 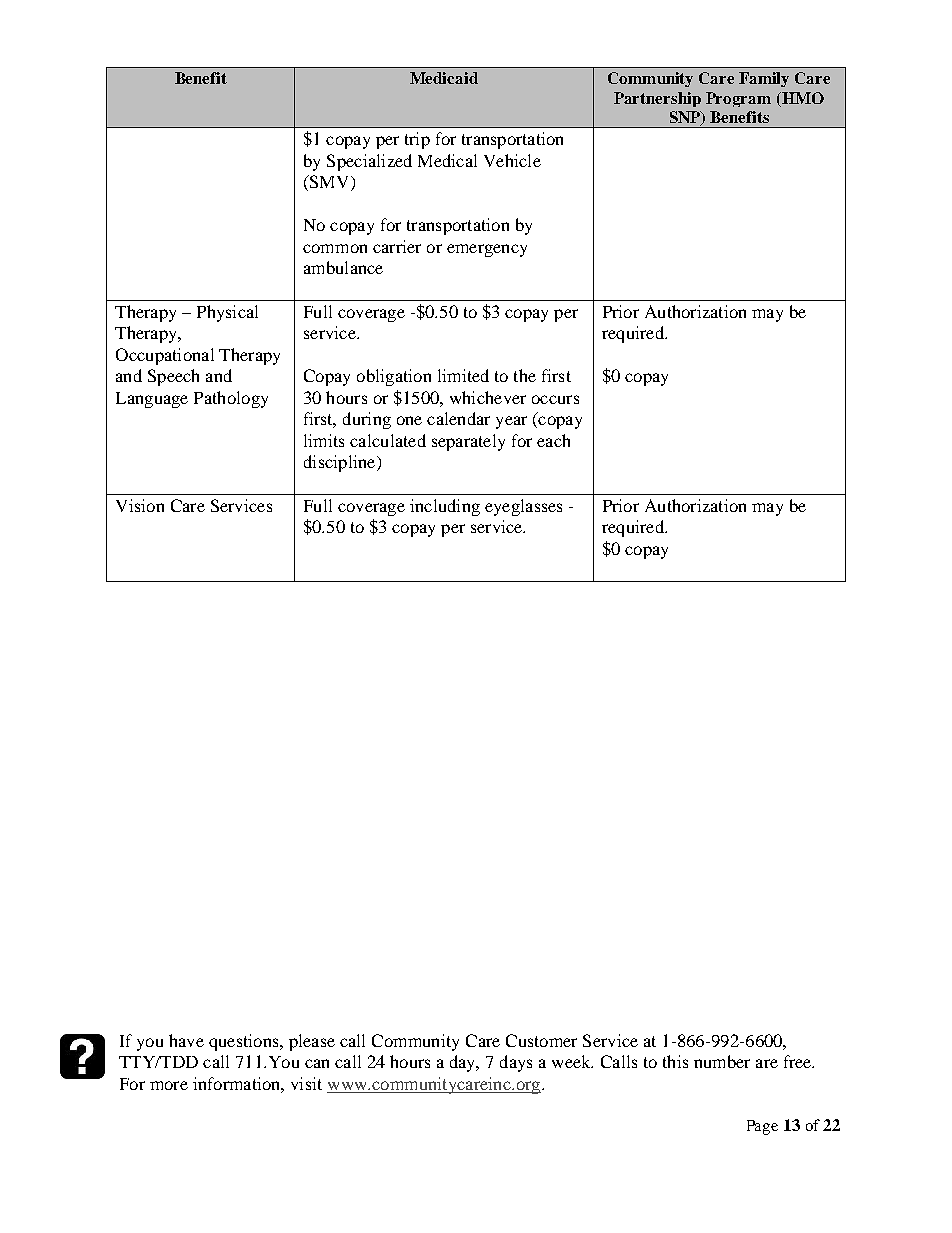 I want to click on Page, so click(x=762, y=1127).
